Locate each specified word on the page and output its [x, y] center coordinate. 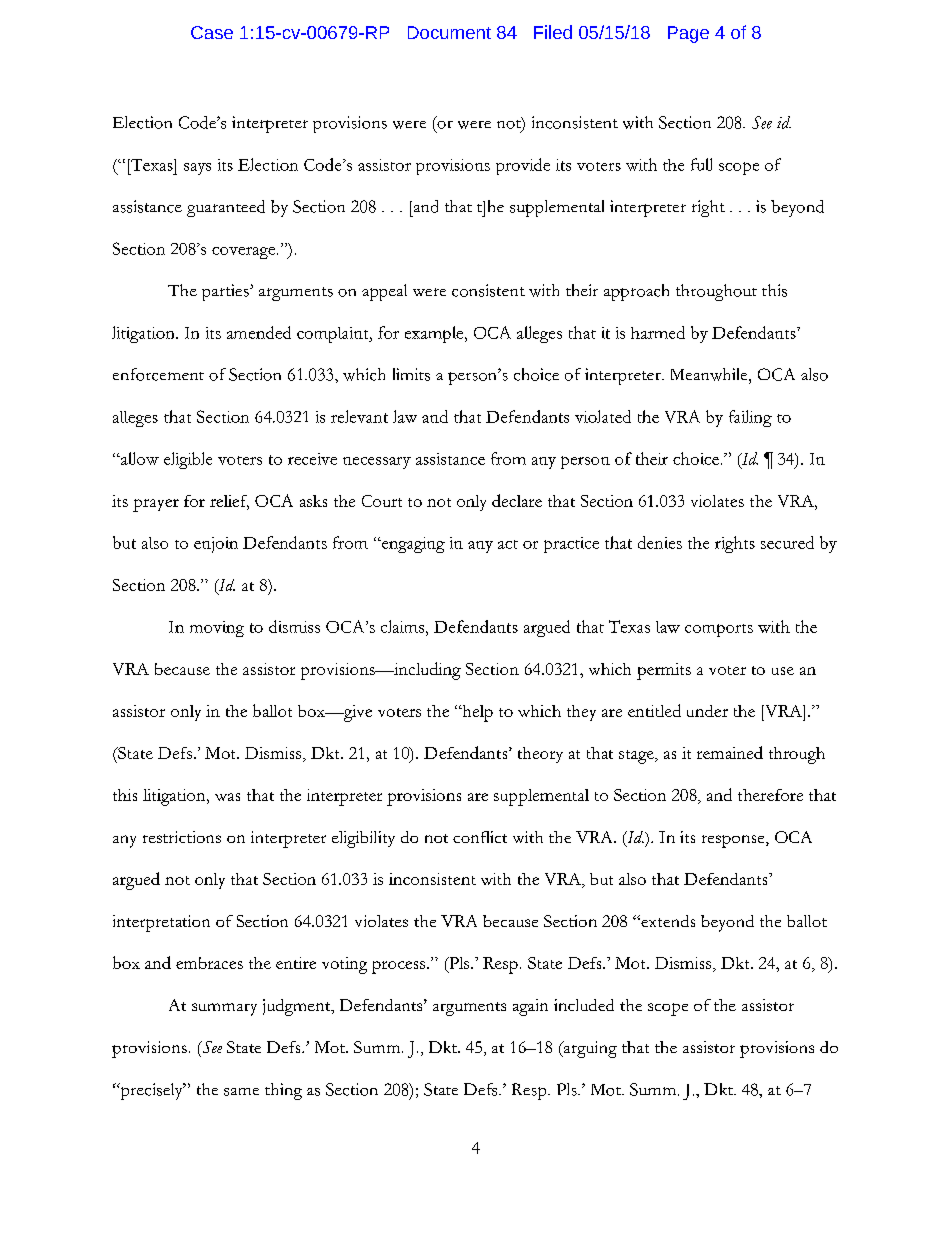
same [241, 1092]
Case [212, 32]
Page [688, 34]
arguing [589, 1049]
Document [449, 32]
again [530, 1007]
